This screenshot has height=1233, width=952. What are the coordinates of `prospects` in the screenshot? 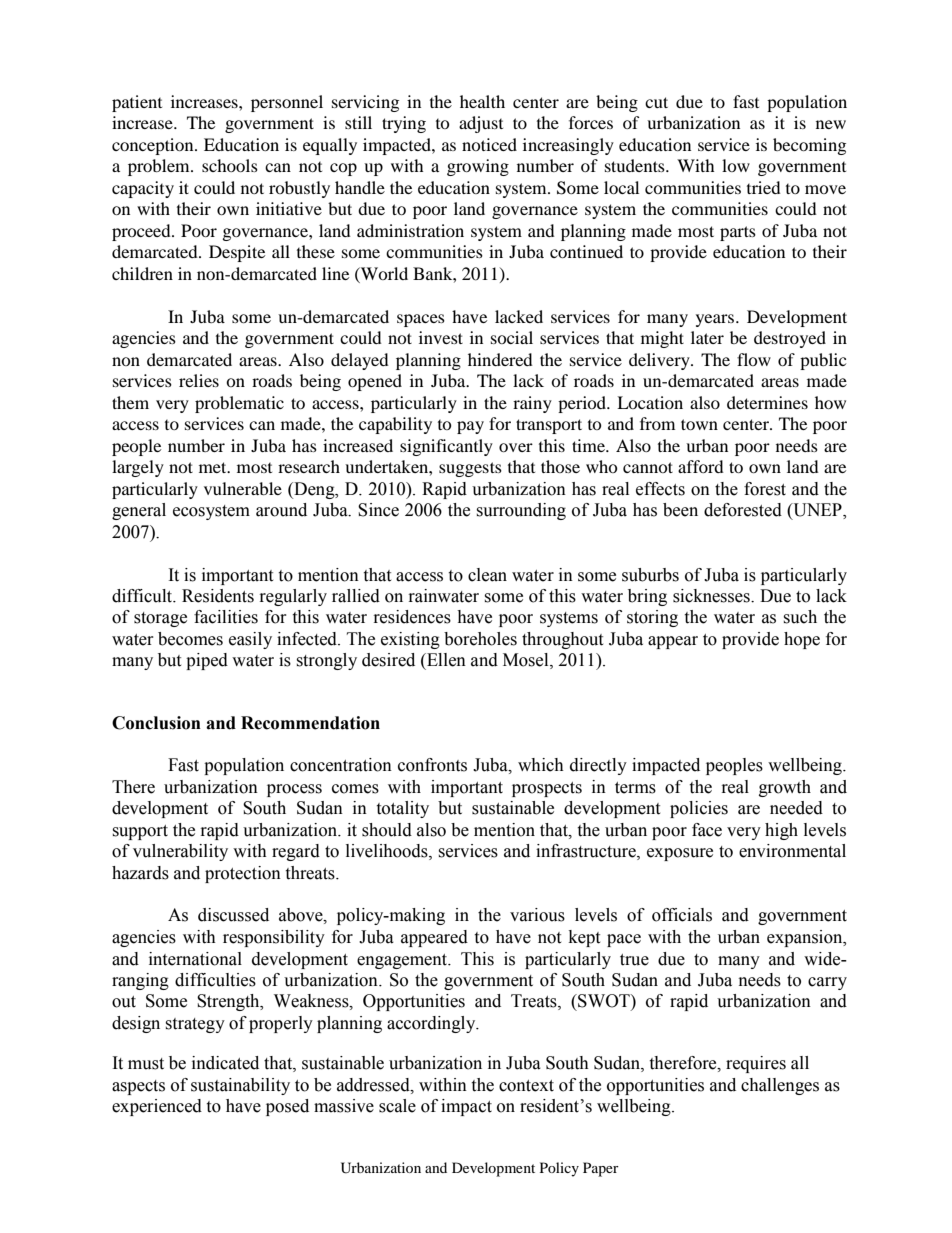 It's located at (547, 789).
